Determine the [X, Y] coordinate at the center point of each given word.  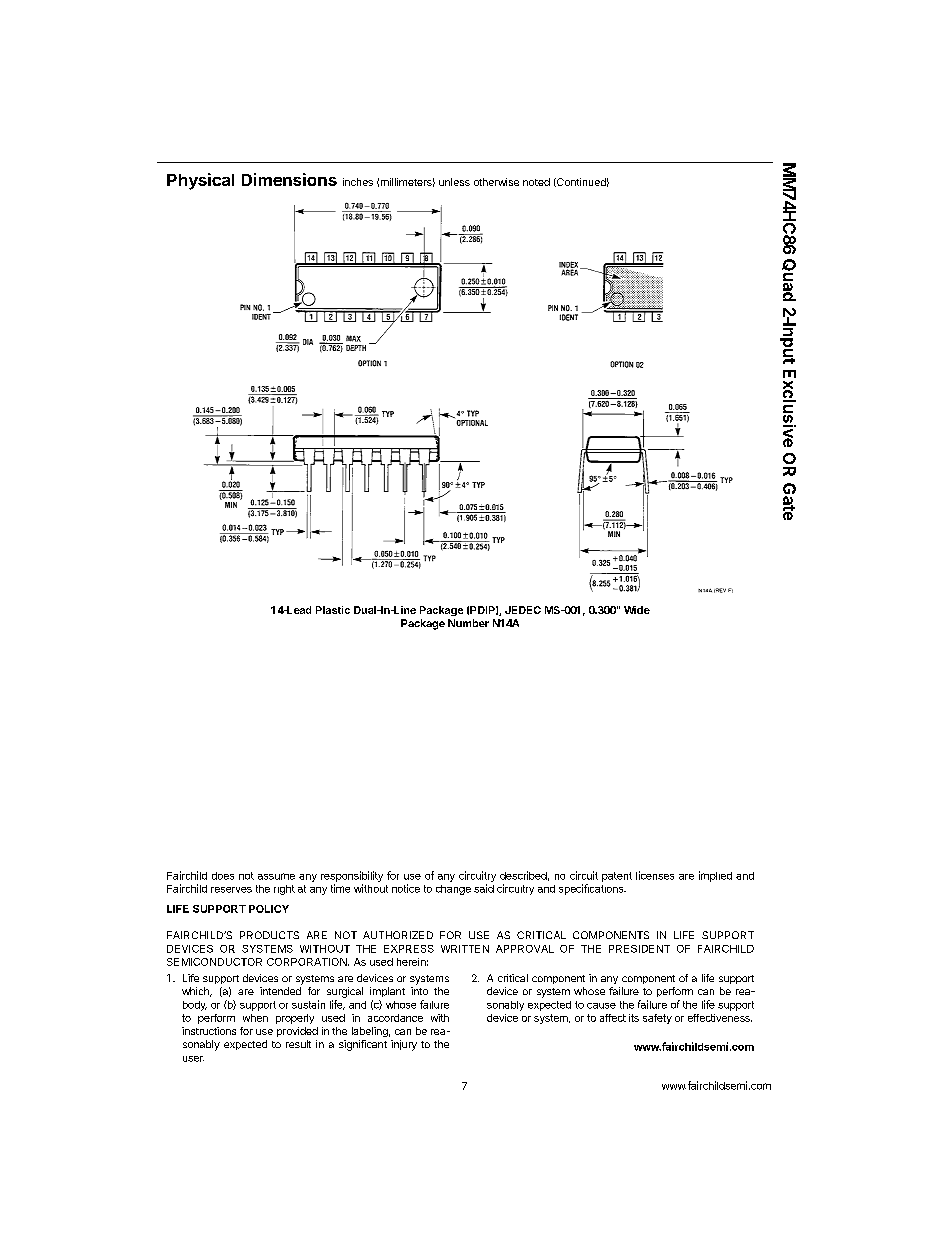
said [484, 888]
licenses [655, 875]
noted [536, 182]
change [453, 890]
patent [617, 877]
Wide [637, 610]
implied [715, 876]
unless [454, 182]
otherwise [496, 182]
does [223, 876]
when [255, 1018]
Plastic [333, 610]
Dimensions [289, 179]
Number [468, 623]
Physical [200, 181]
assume [276, 876]
